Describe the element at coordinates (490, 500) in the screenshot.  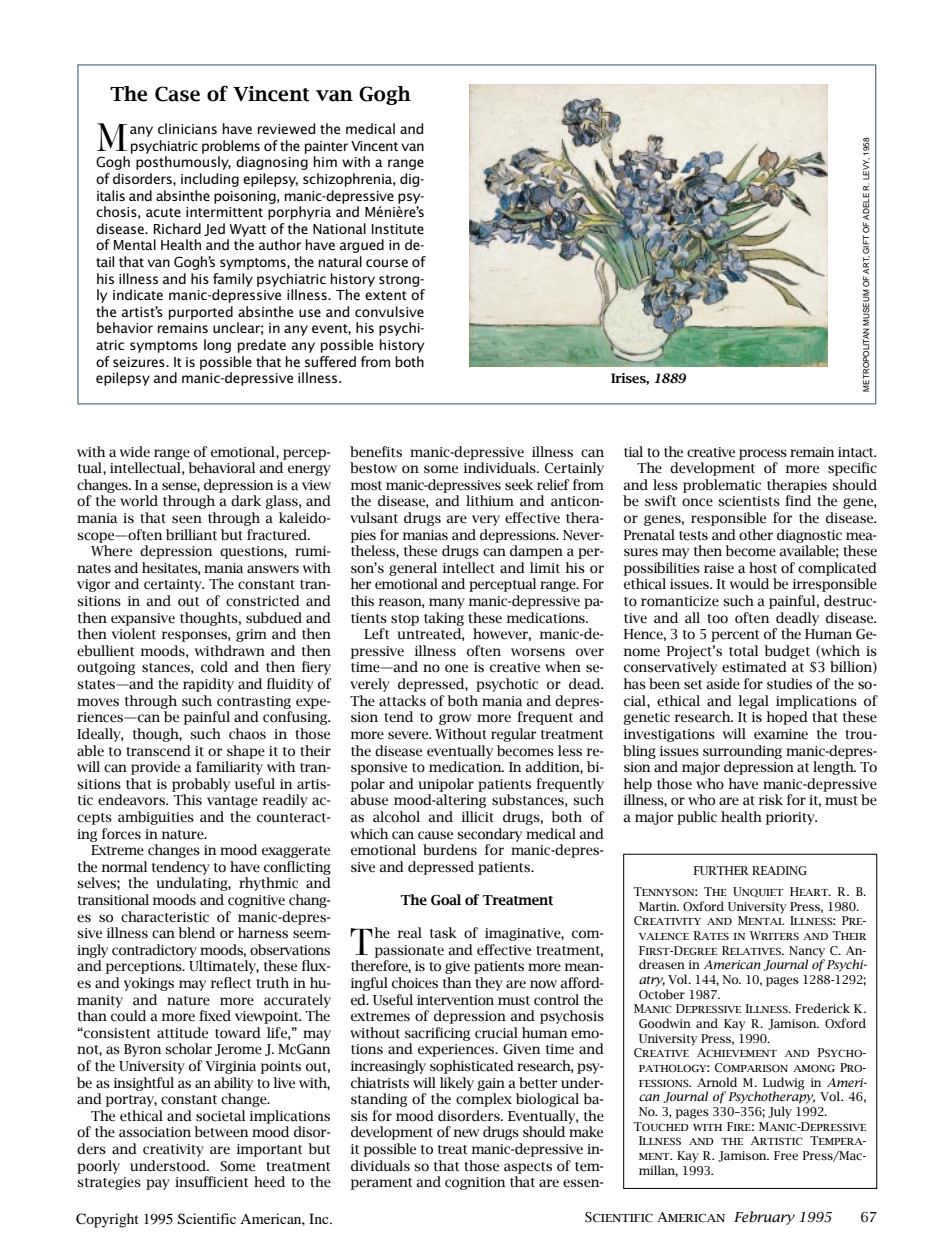
I see `lithium` at that location.
